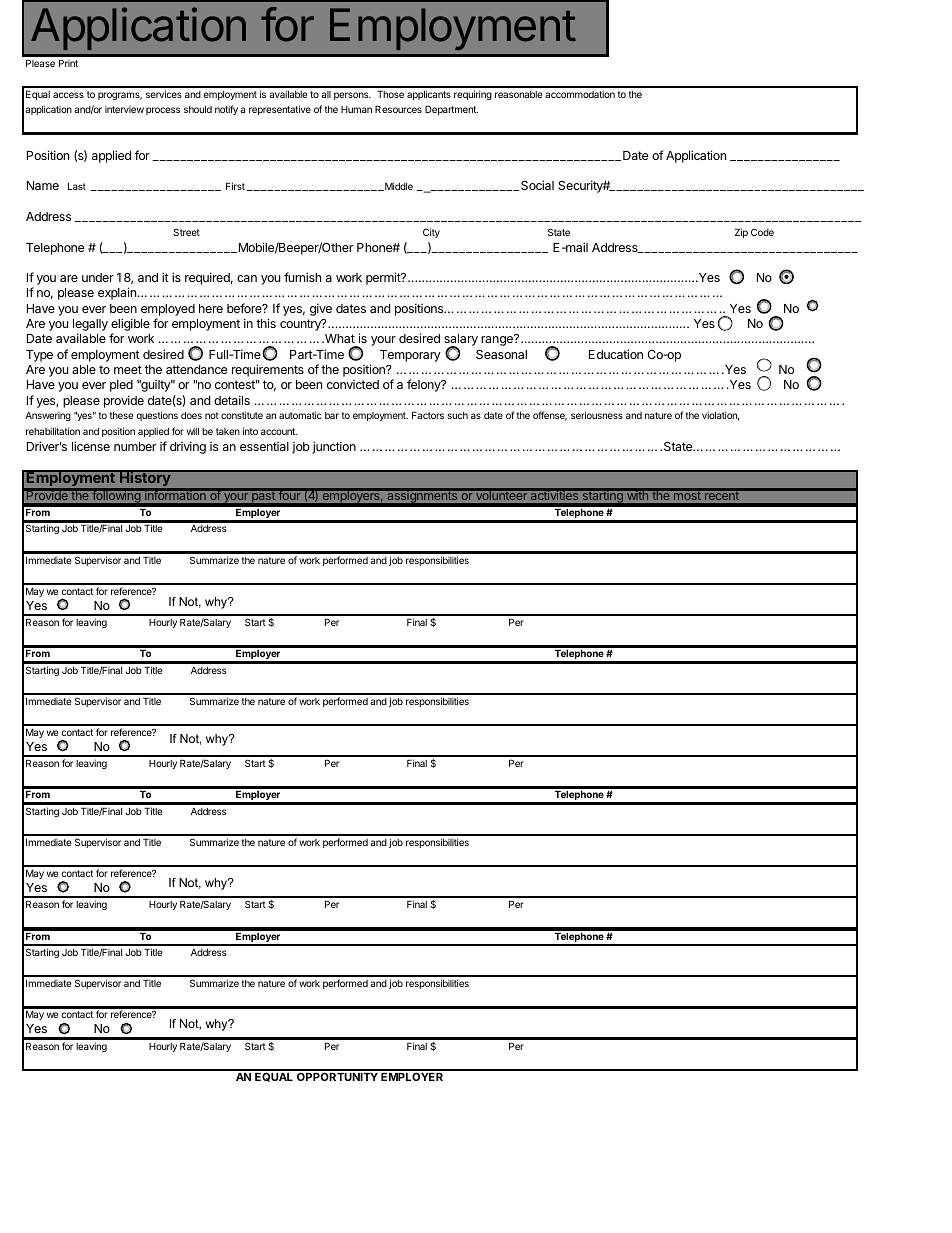 The width and height of the document is (952, 1233). Describe the element at coordinates (334, 447) in the document. I see `junction` at that location.
